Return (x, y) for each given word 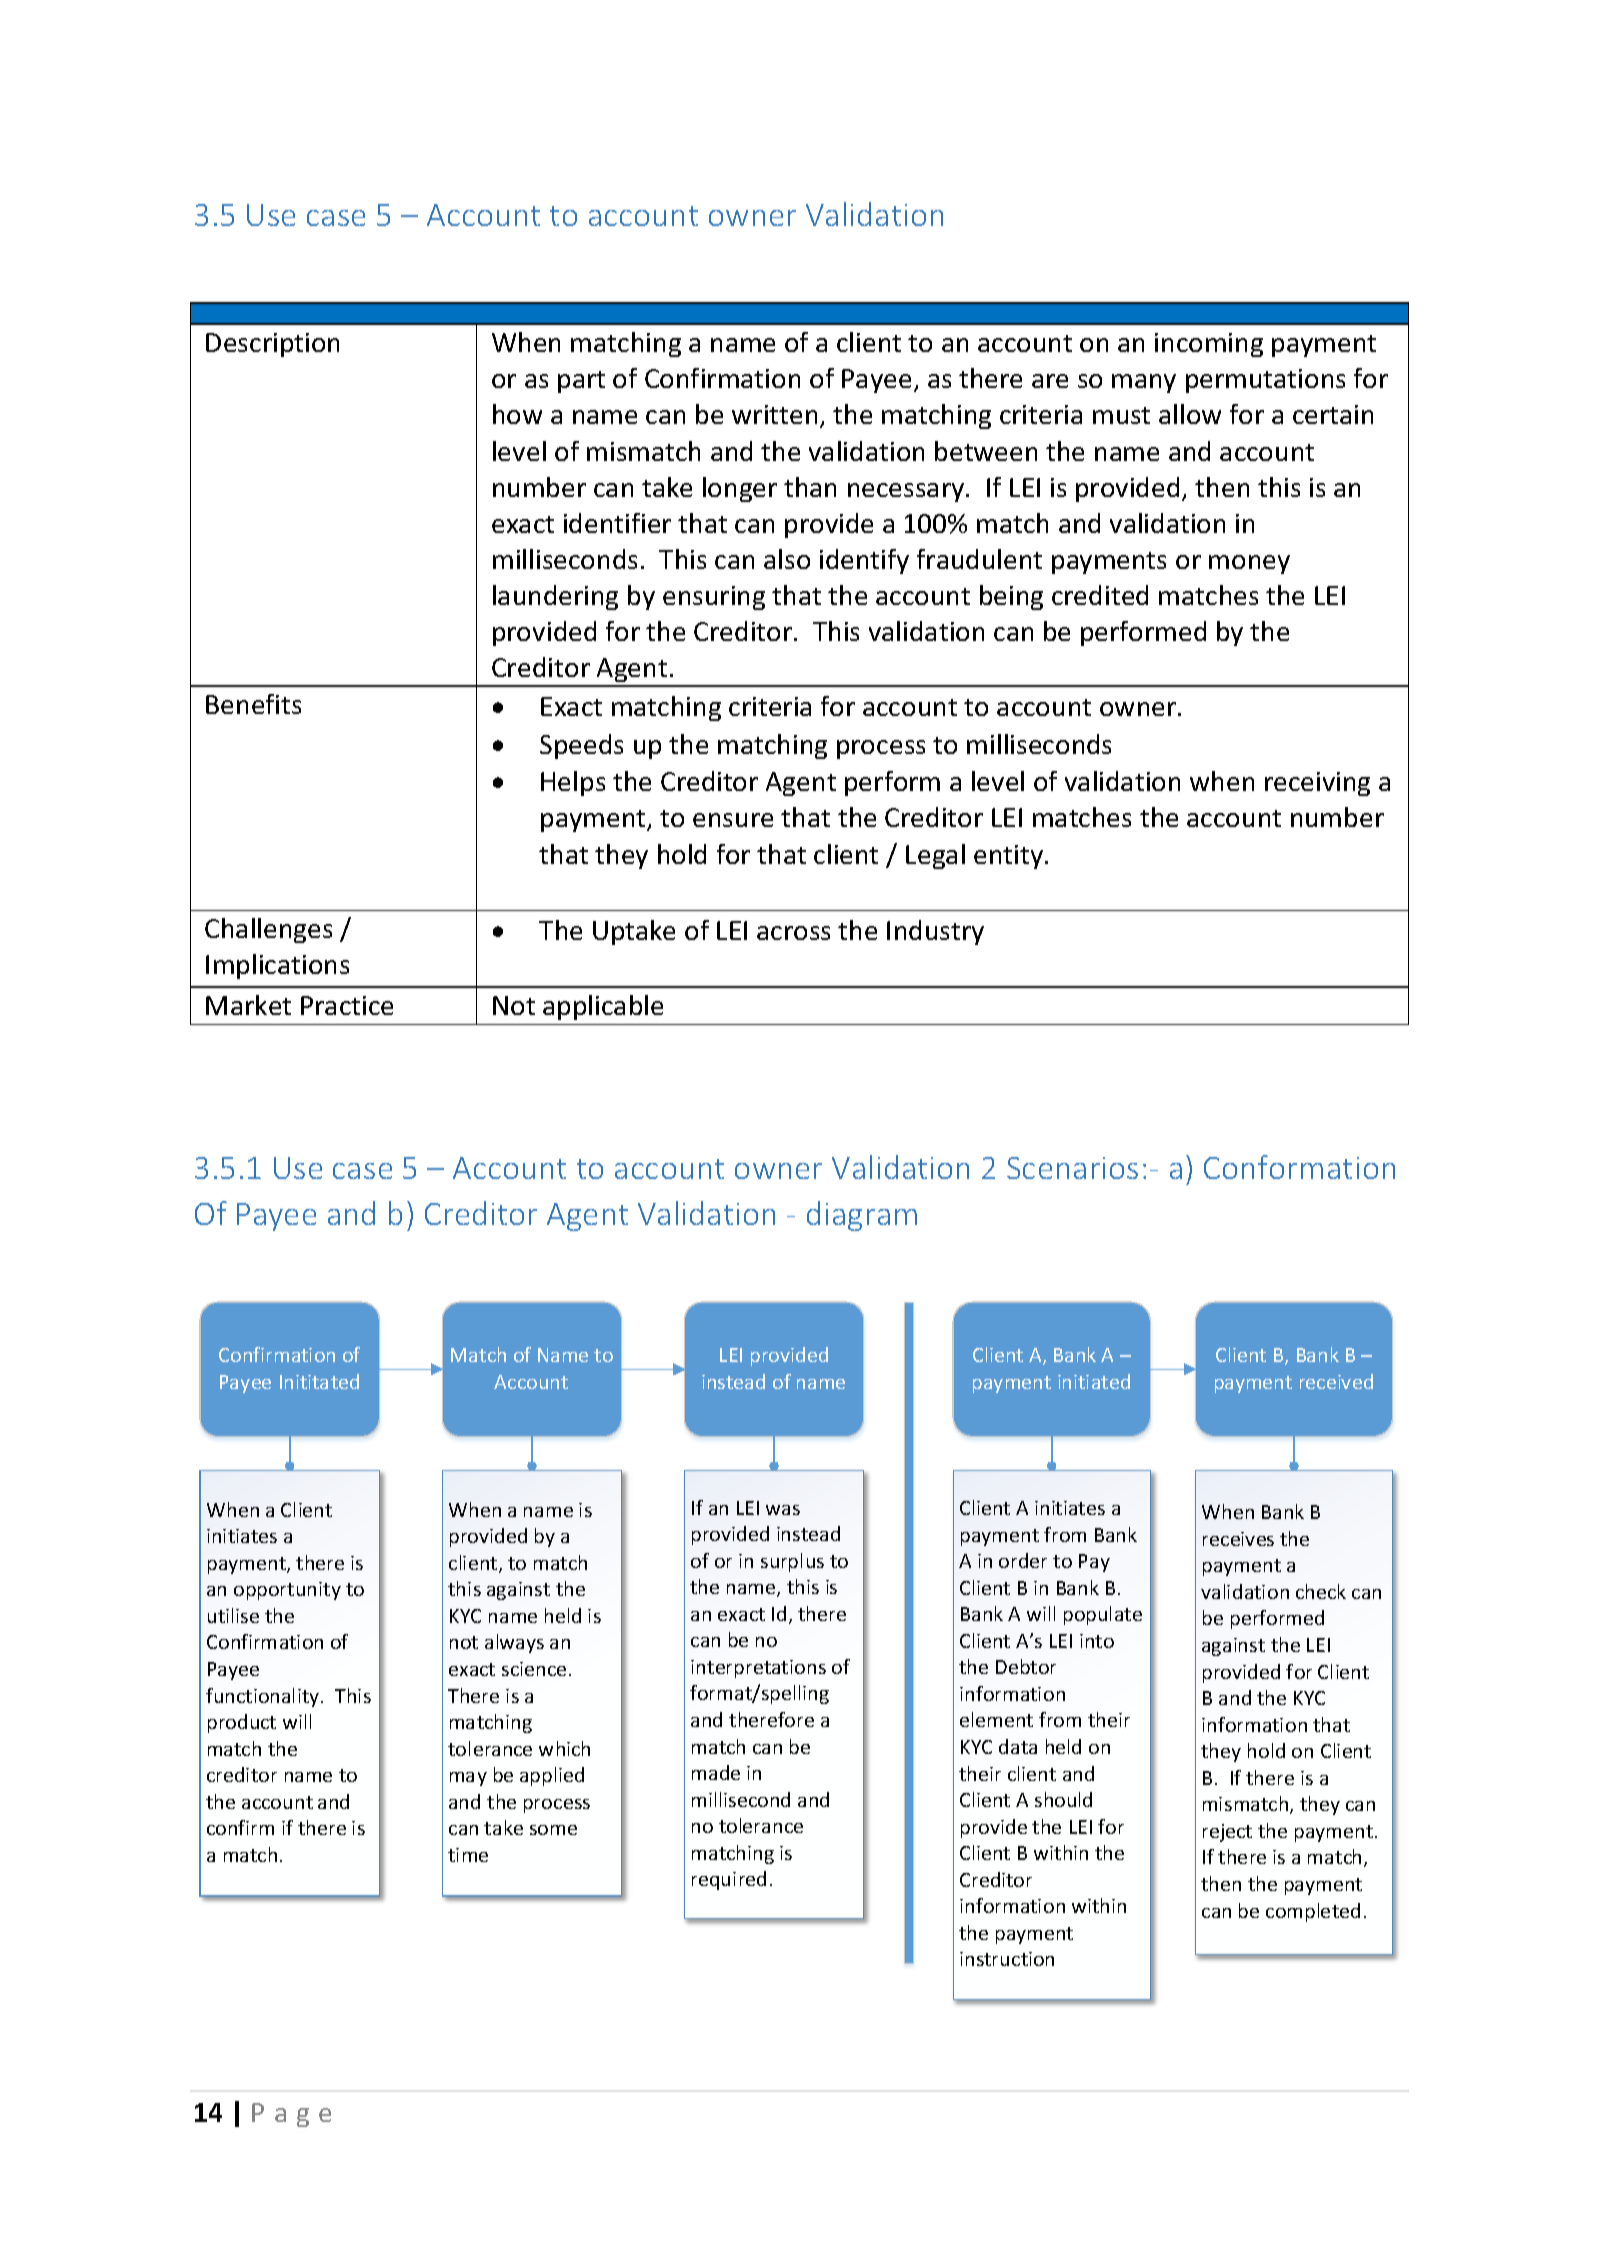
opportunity (287, 1591)
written (774, 414)
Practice (347, 1005)
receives (1238, 1539)
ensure (733, 820)
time (468, 1855)
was (783, 1510)
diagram (862, 1216)
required (729, 1880)
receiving (1317, 784)
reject (1227, 1833)
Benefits (253, 704)
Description (272, 345)
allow (1190, 414)
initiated (1094, 1381)
